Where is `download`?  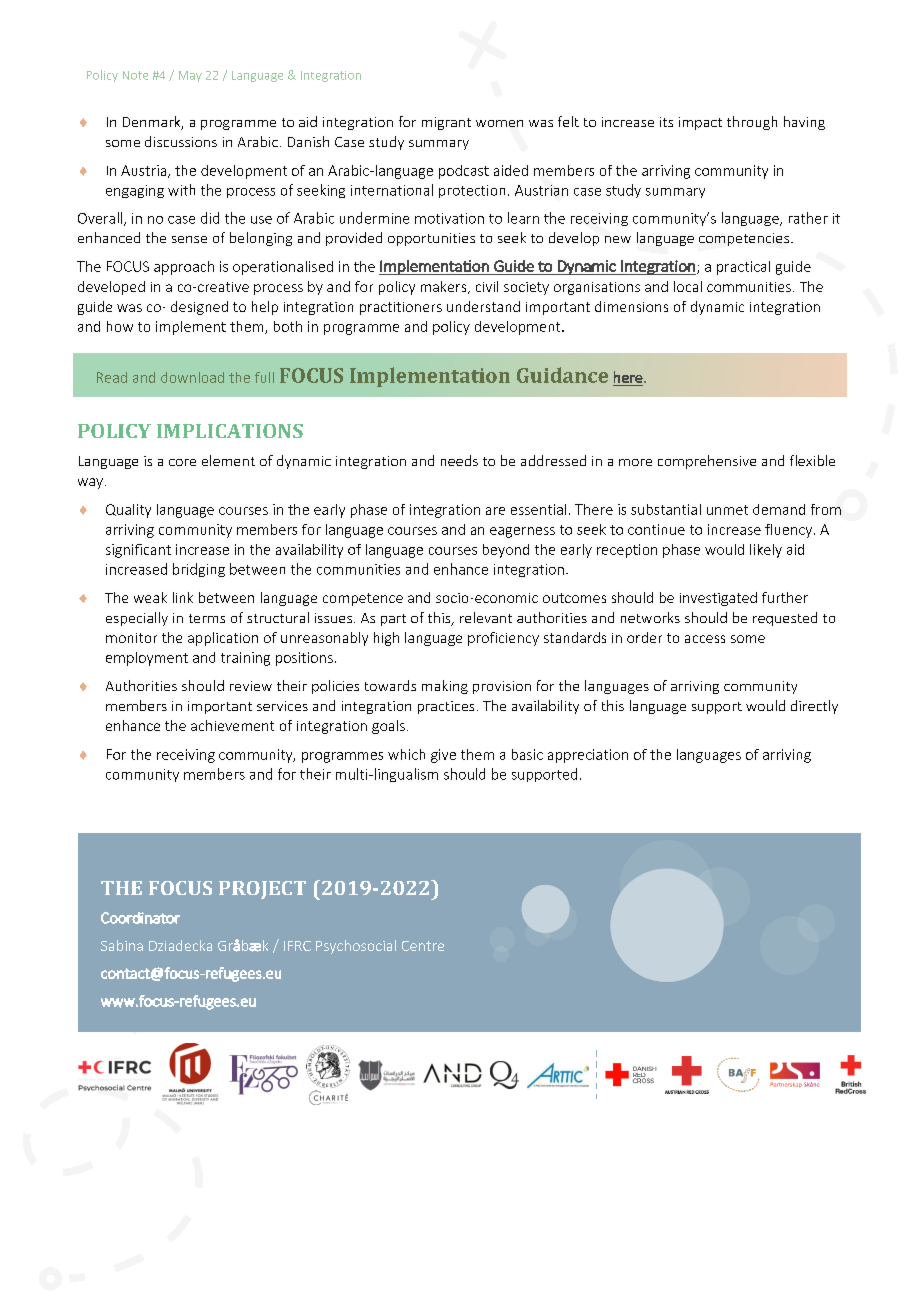
download is located at coordinates (192, 377).
